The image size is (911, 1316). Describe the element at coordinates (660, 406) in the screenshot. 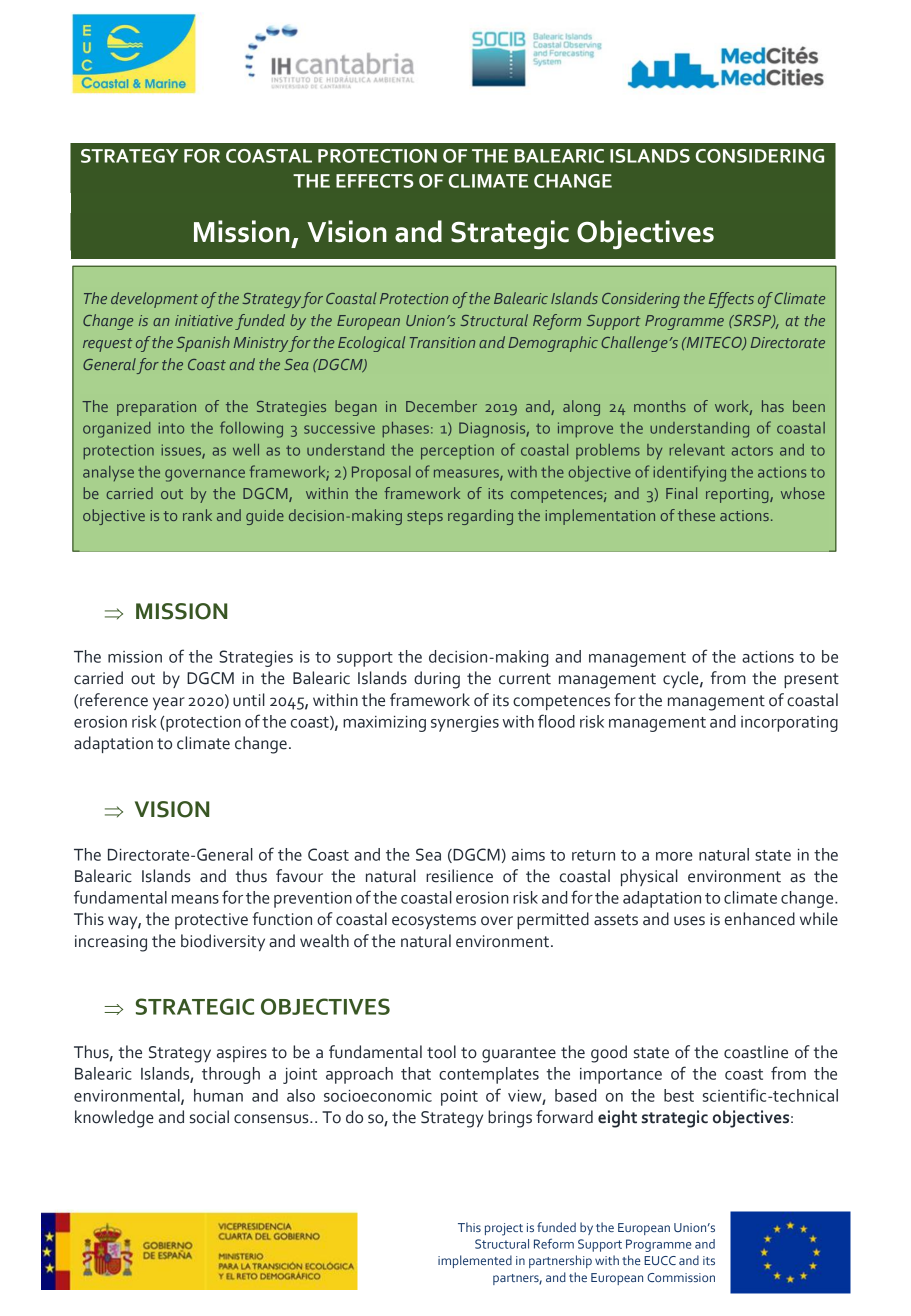

I see `months` at that location.
